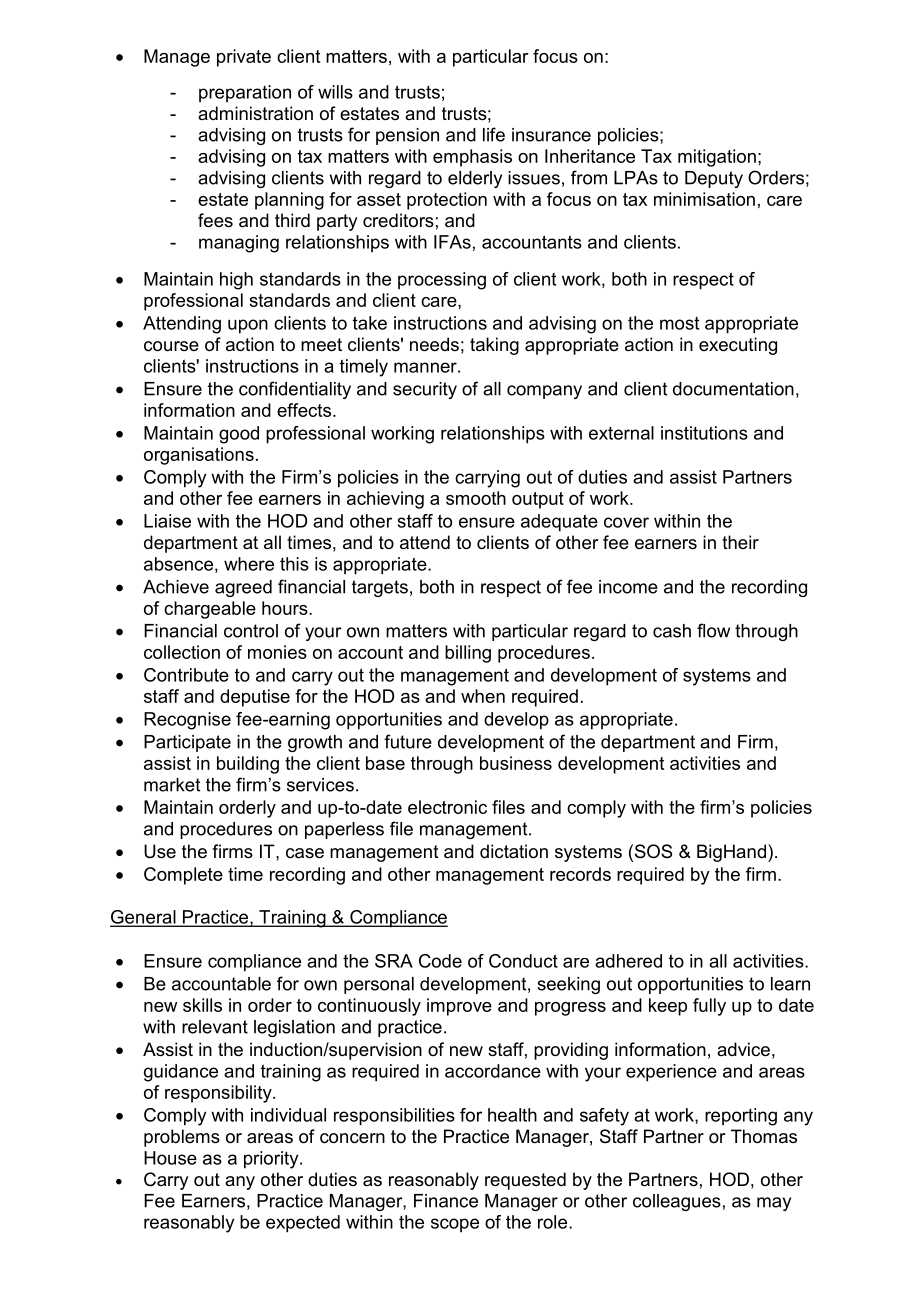 This screenshot has height=1308, width=924. I want to click on mitigation, so click(717, 158).
